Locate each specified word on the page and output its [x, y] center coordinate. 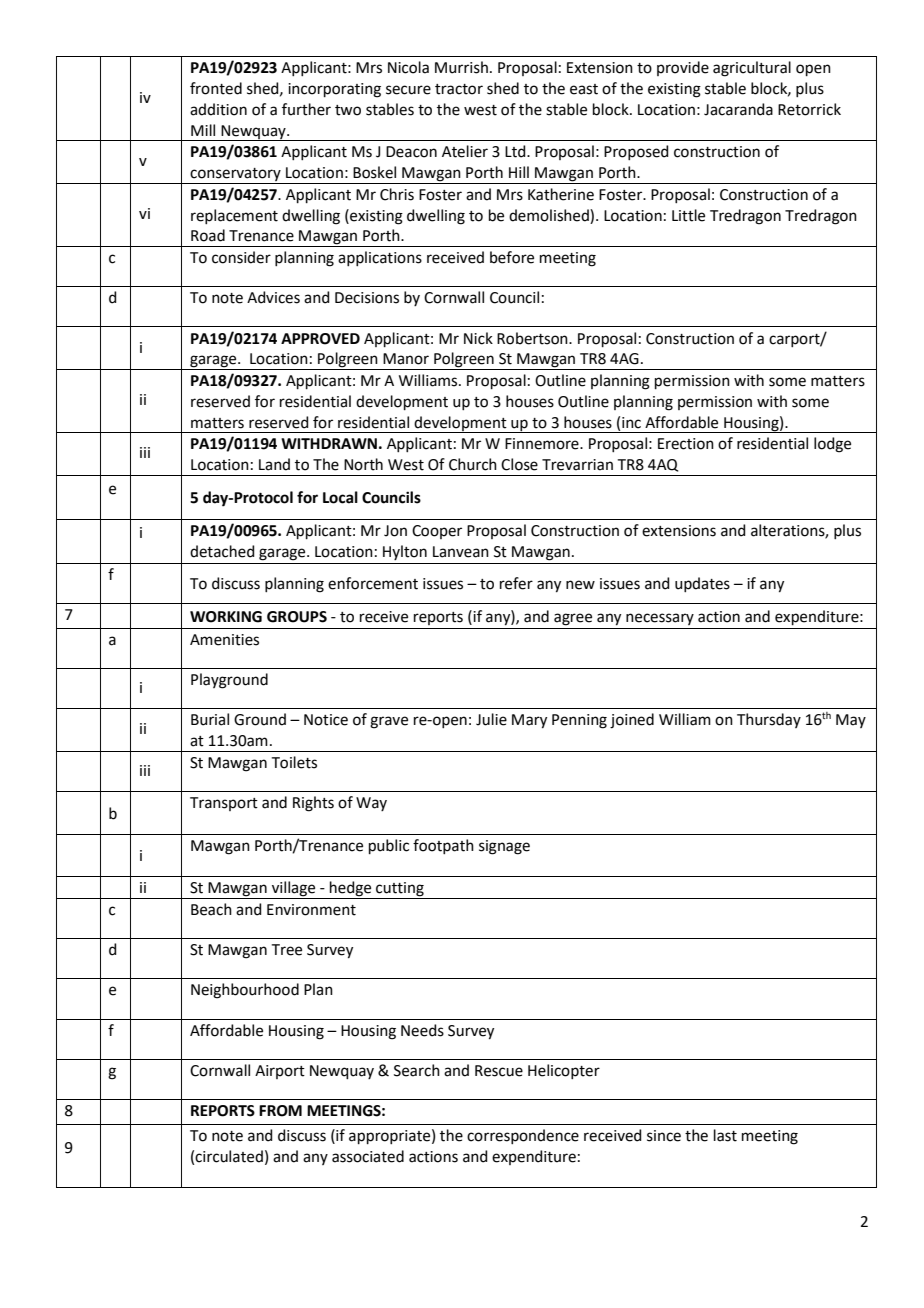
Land [274, 464]
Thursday [769, 720]
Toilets [294, 762]
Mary [529, 721]
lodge [832, 445]
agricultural [752, 69]
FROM [280, 1111]
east [584, 89]
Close [519, 464]
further [306, 109]
